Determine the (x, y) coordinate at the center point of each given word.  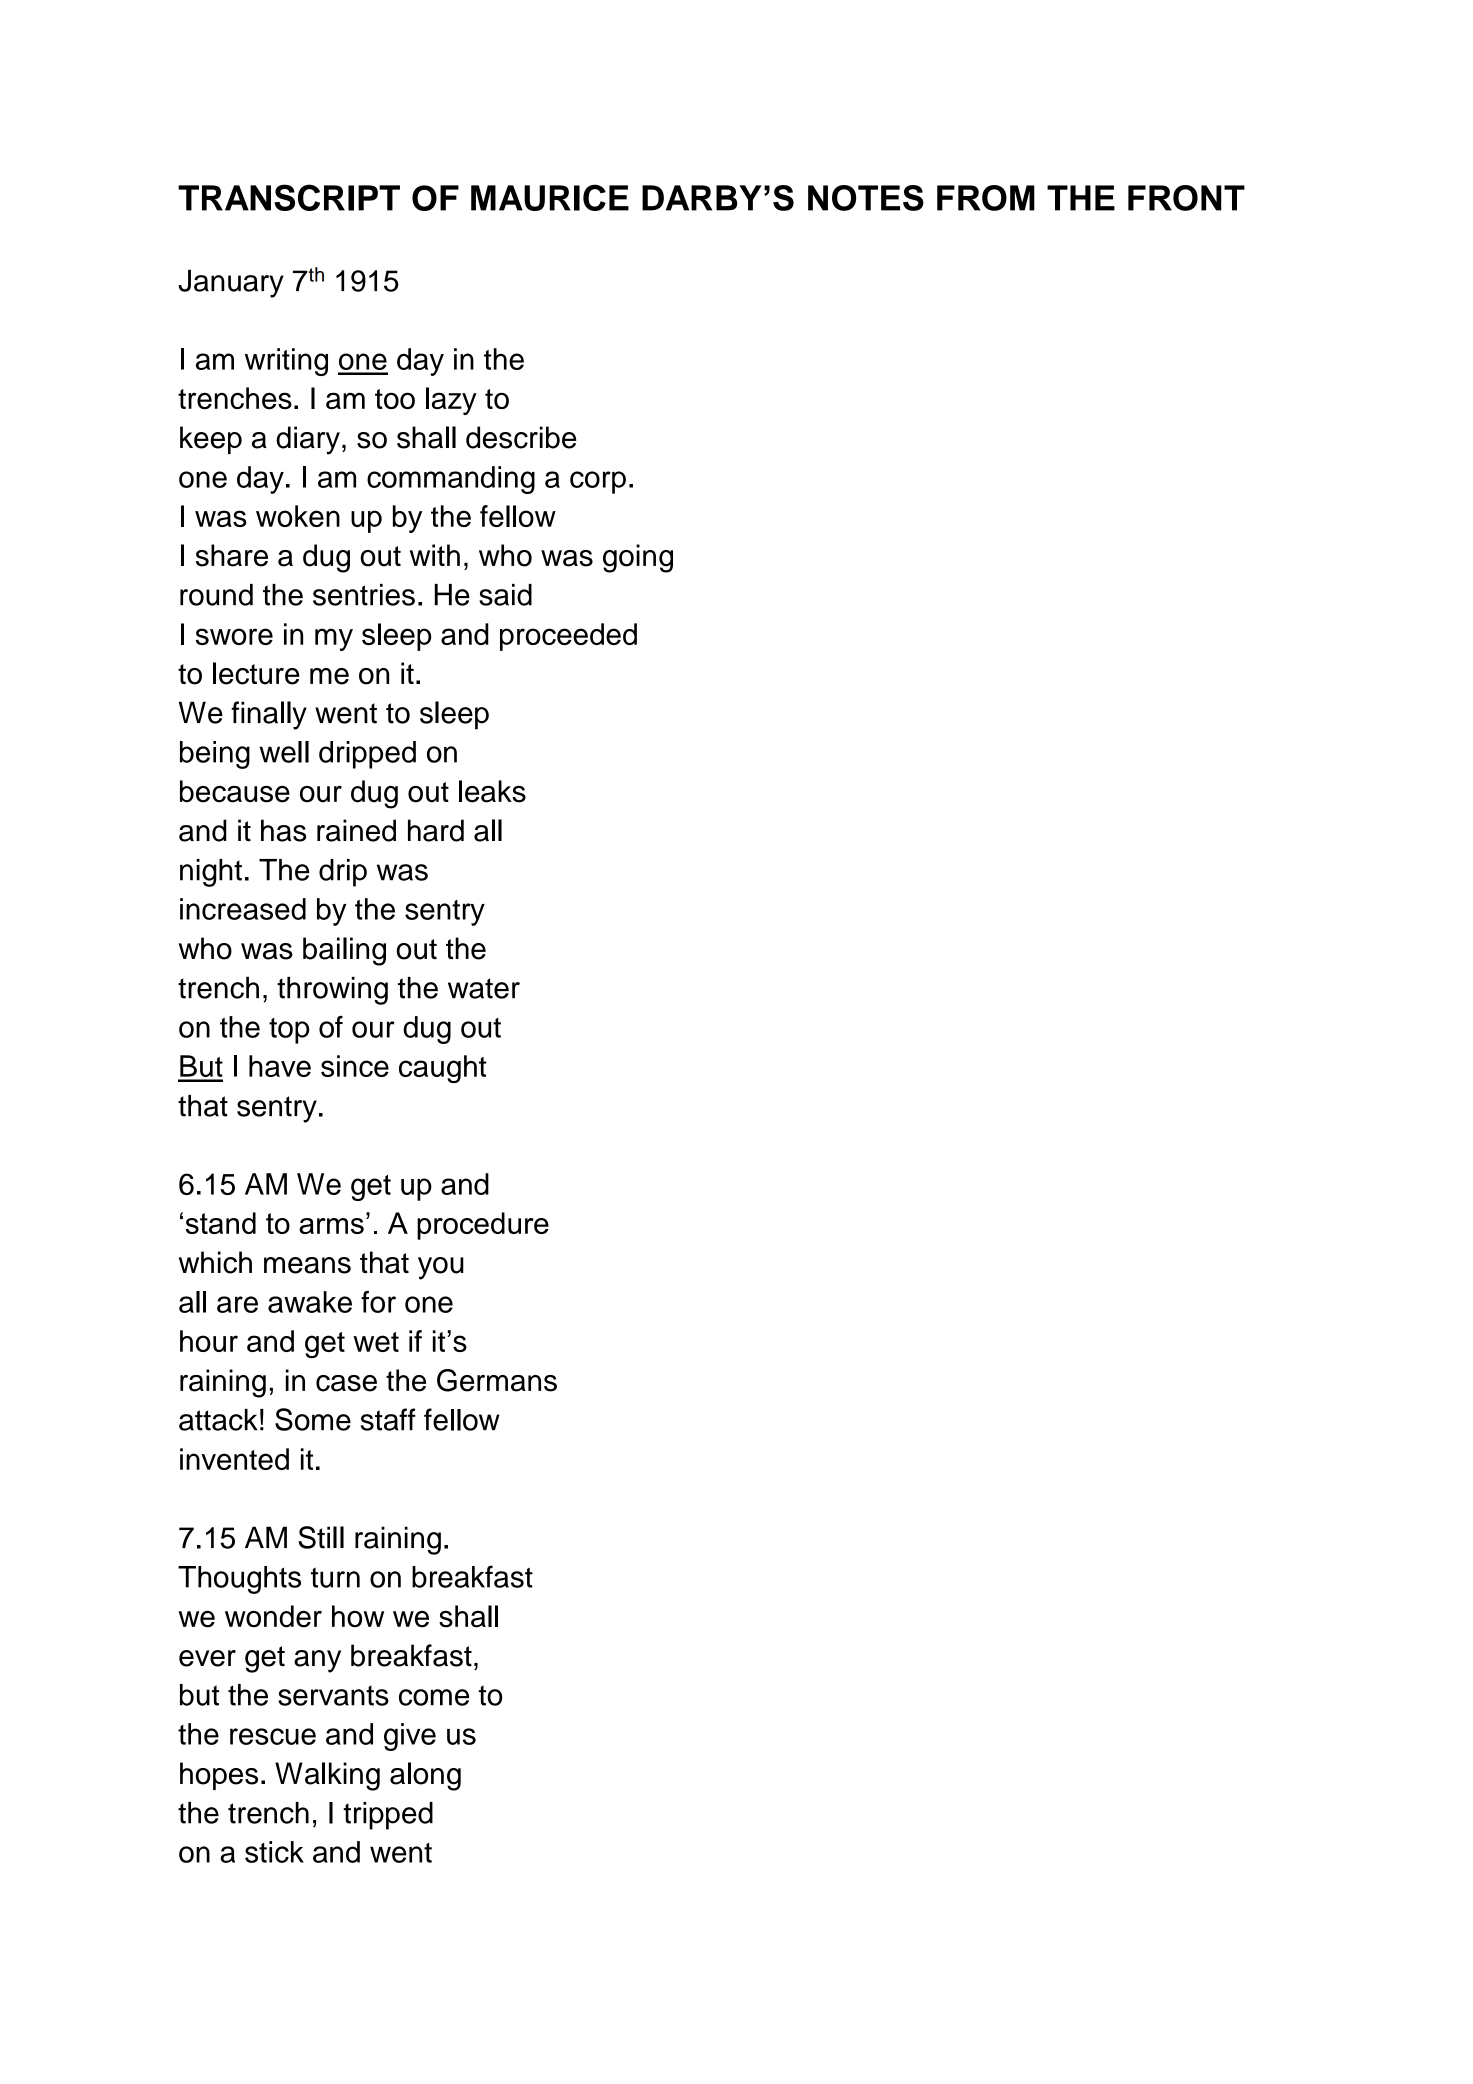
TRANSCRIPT (289, 197)
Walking (327, 1776)
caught (442, 1069)
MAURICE (550, 197)
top (289, 1031)
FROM (986, 198)
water (484, 988)
